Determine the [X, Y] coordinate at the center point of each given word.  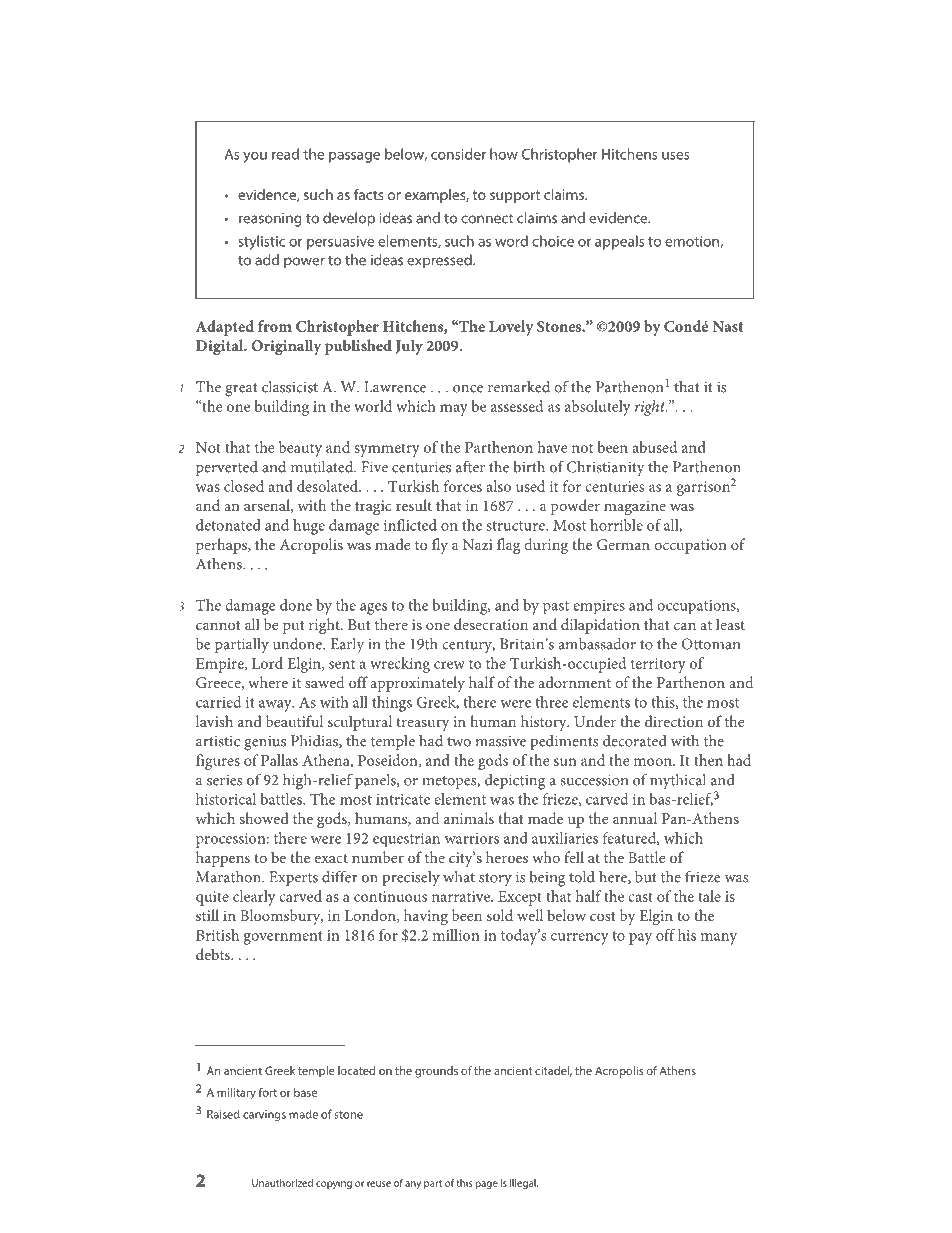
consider [458, 154]
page [486, 1185]
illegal [524, 1184]
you [255, 157]
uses [675, 156]
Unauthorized [282, 1183]
